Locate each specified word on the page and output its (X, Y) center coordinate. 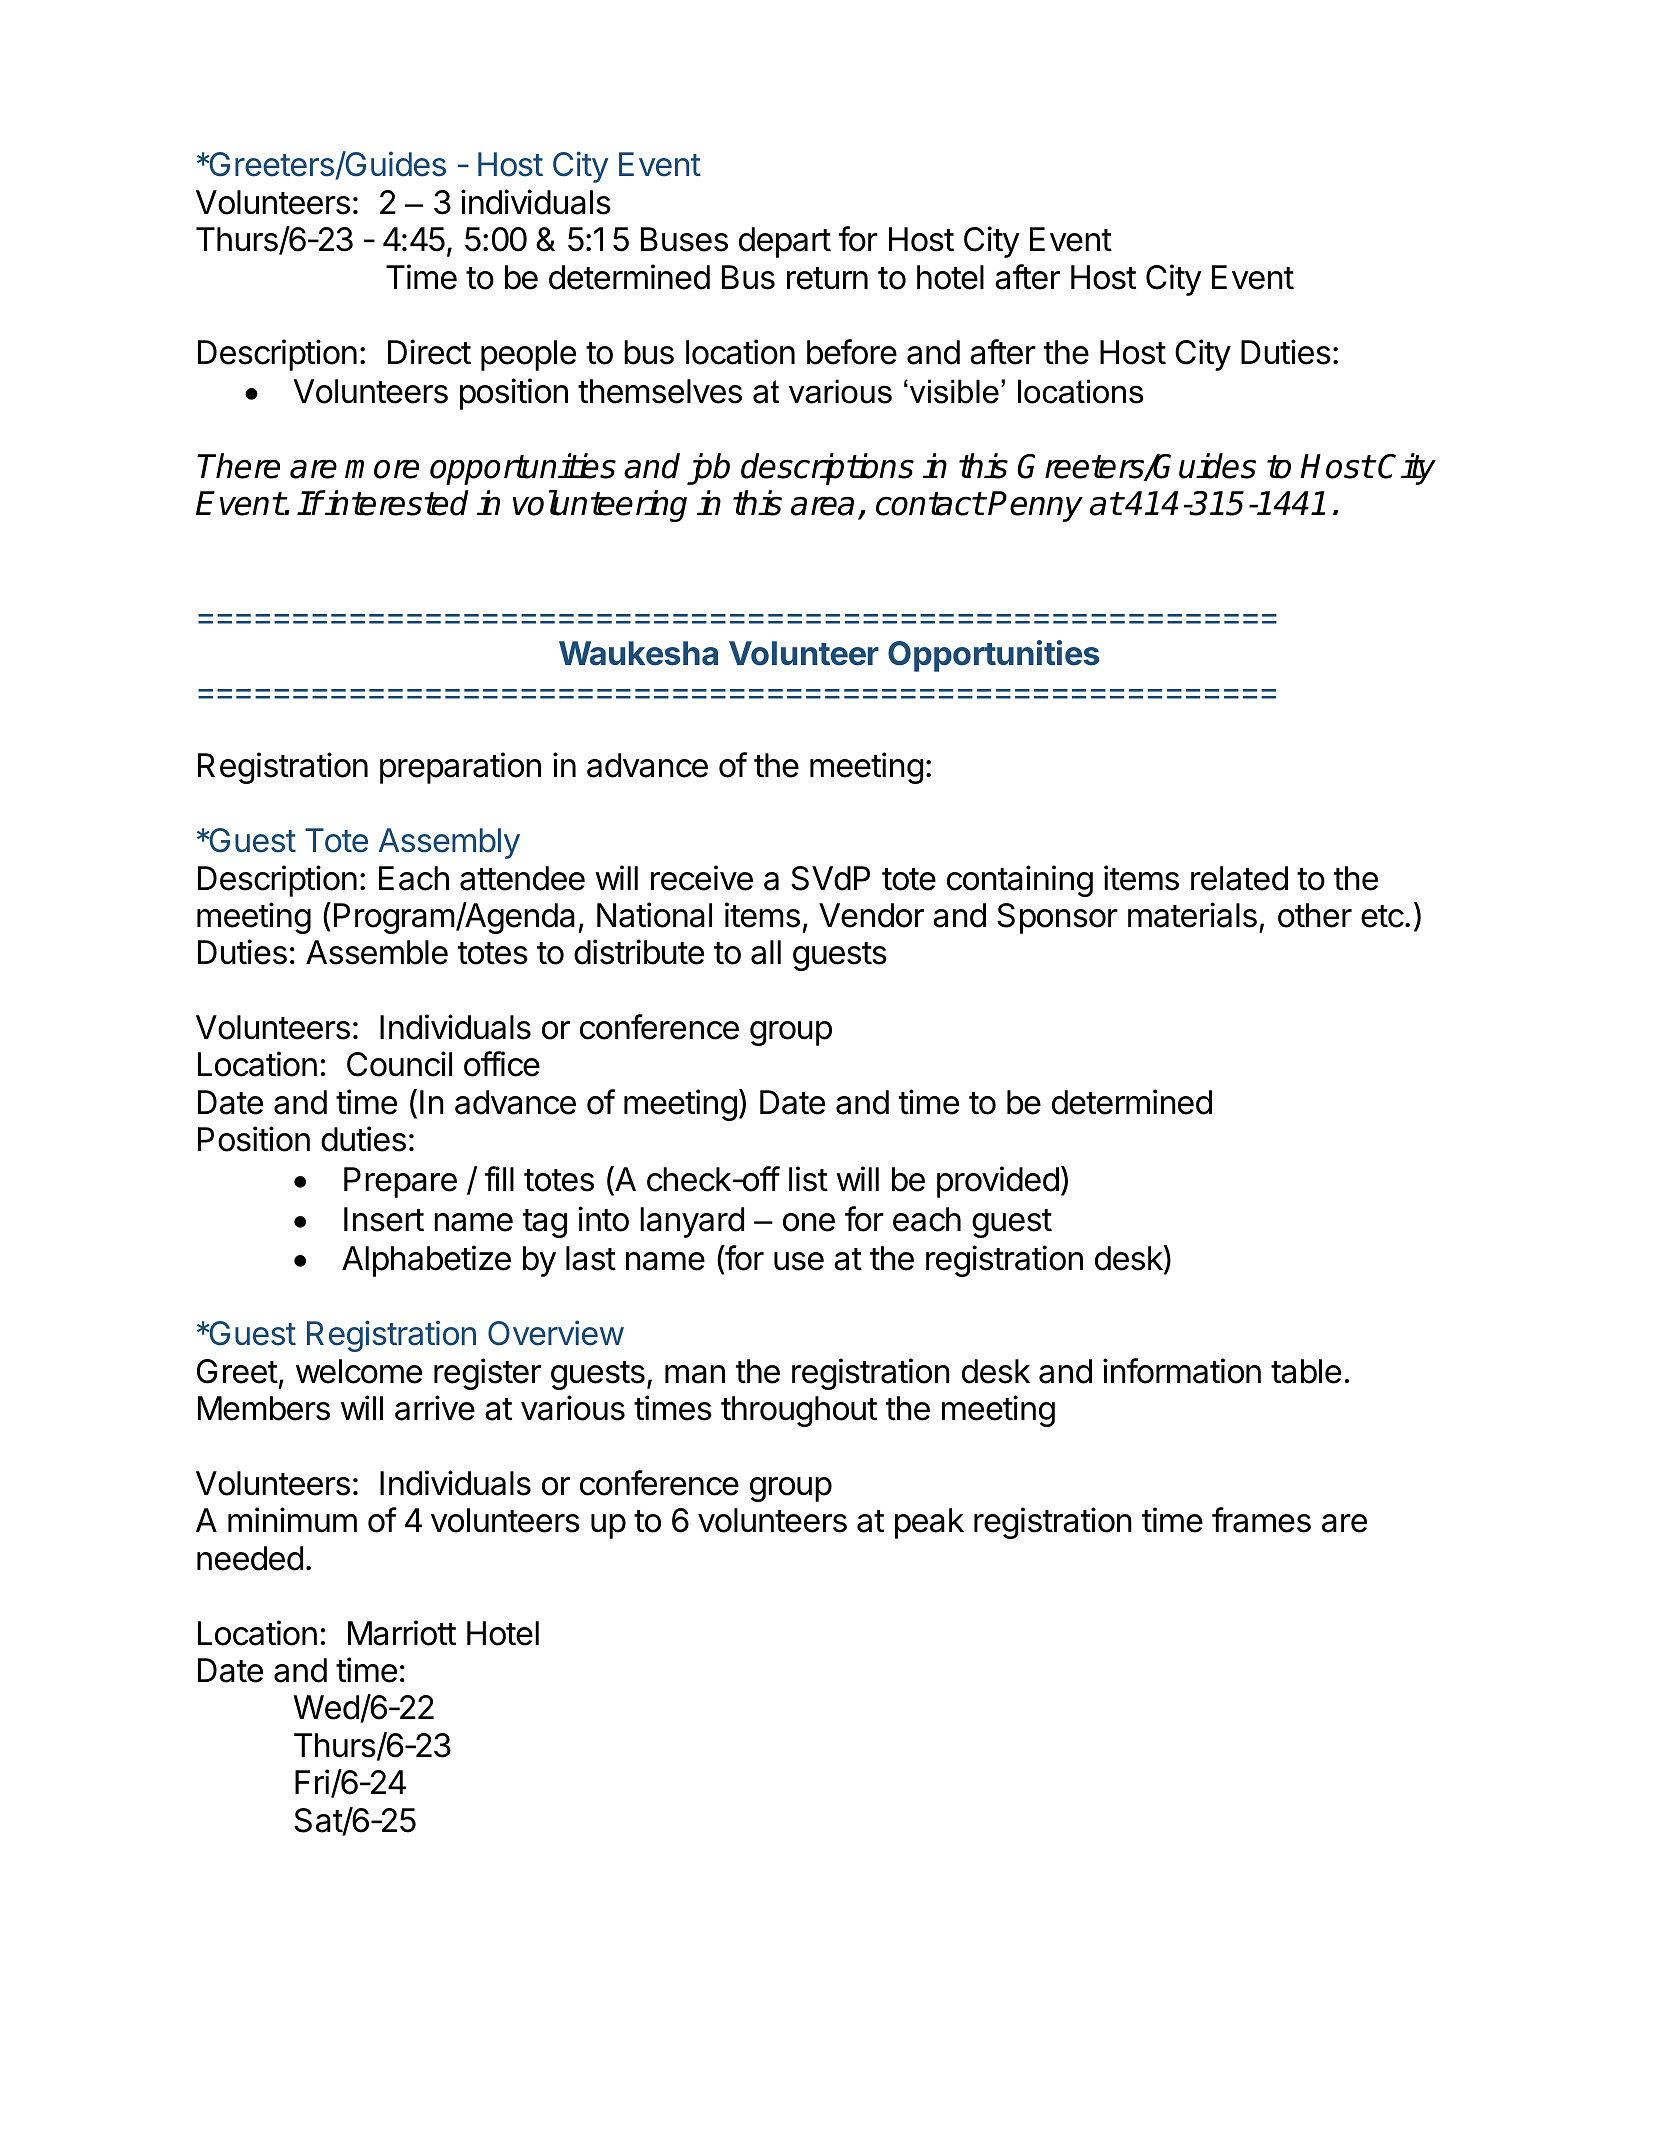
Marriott (402, 1633)
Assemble (377, 952)
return (827, 278)
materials (1192, 915)
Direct (429, 352)
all (766, 952)
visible (953, 391)
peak (929, 1523)
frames (1261, 1520)
